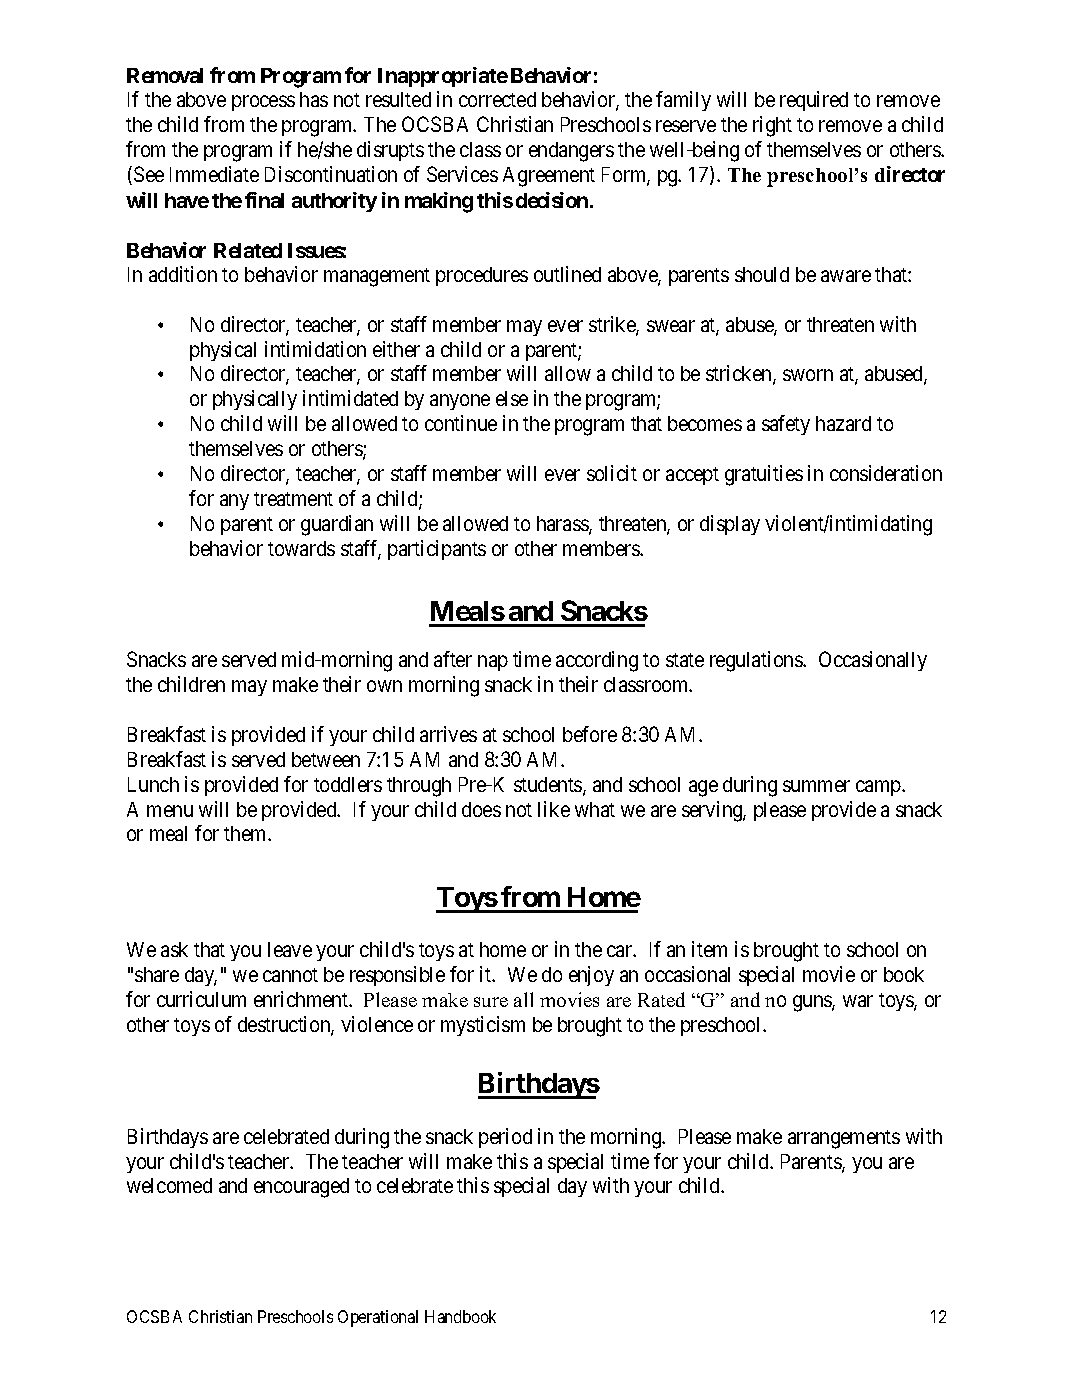  I want to click on sure, so click(491, 1002).
